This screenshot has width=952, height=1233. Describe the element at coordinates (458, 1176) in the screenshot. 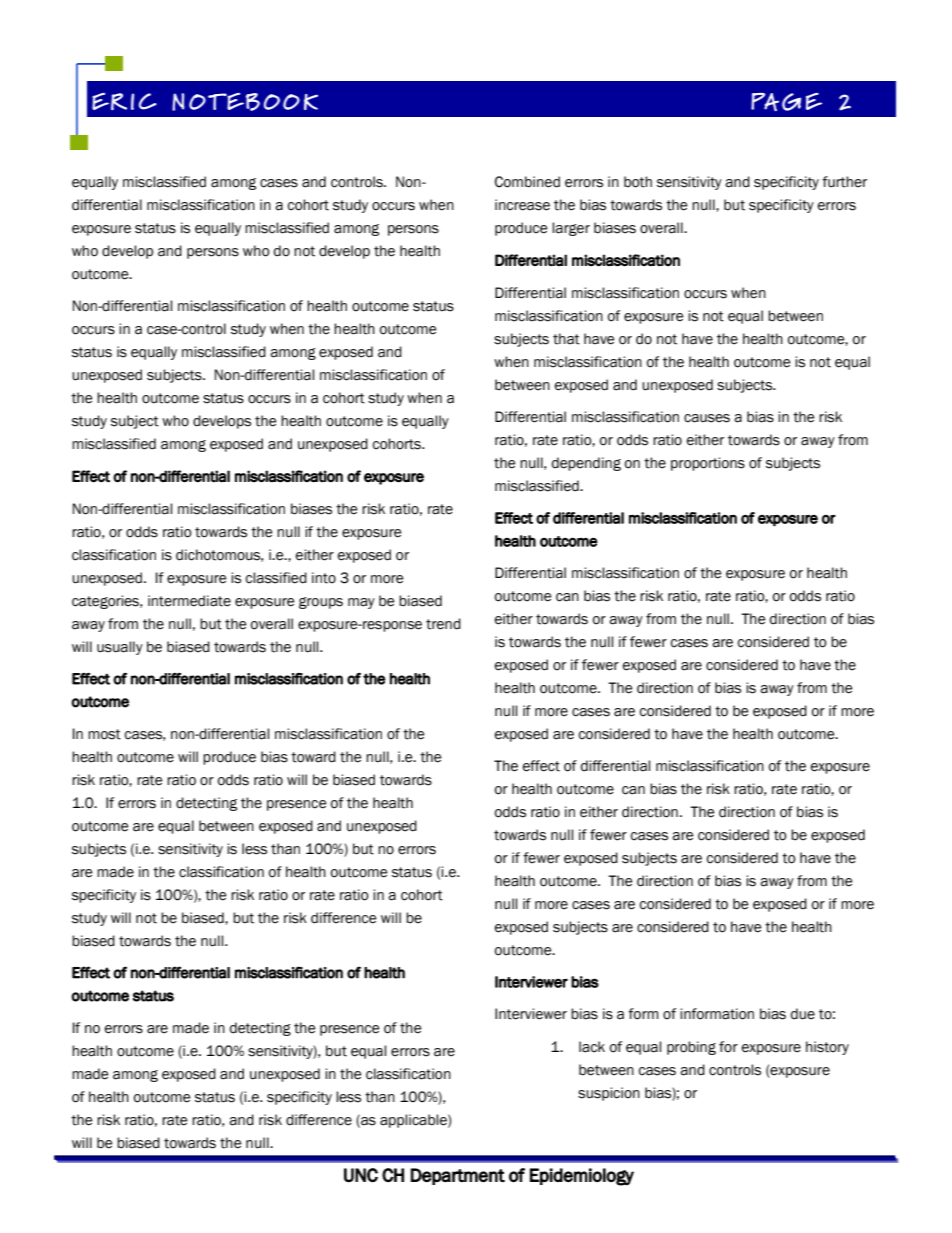

I see `Department` at that location.
